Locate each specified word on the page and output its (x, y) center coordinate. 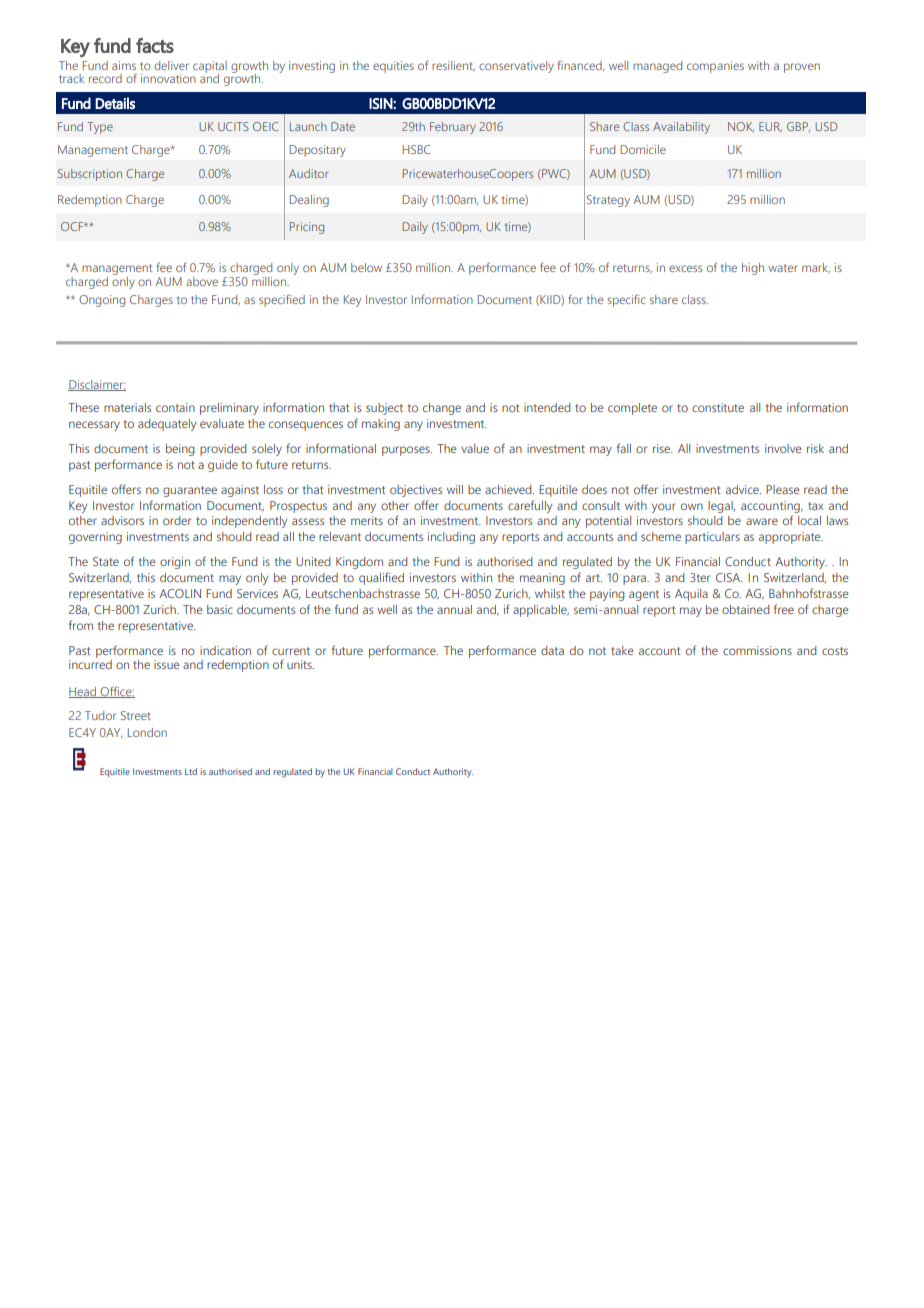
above (202, 281)
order (177, 520)
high (753, 269)
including (451, 538)
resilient (453, 66)
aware (762, 521)
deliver (171, 65)
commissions (757, 650)
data (552, 650)
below (366, 267)
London (147, 732)
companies (715, 67)
